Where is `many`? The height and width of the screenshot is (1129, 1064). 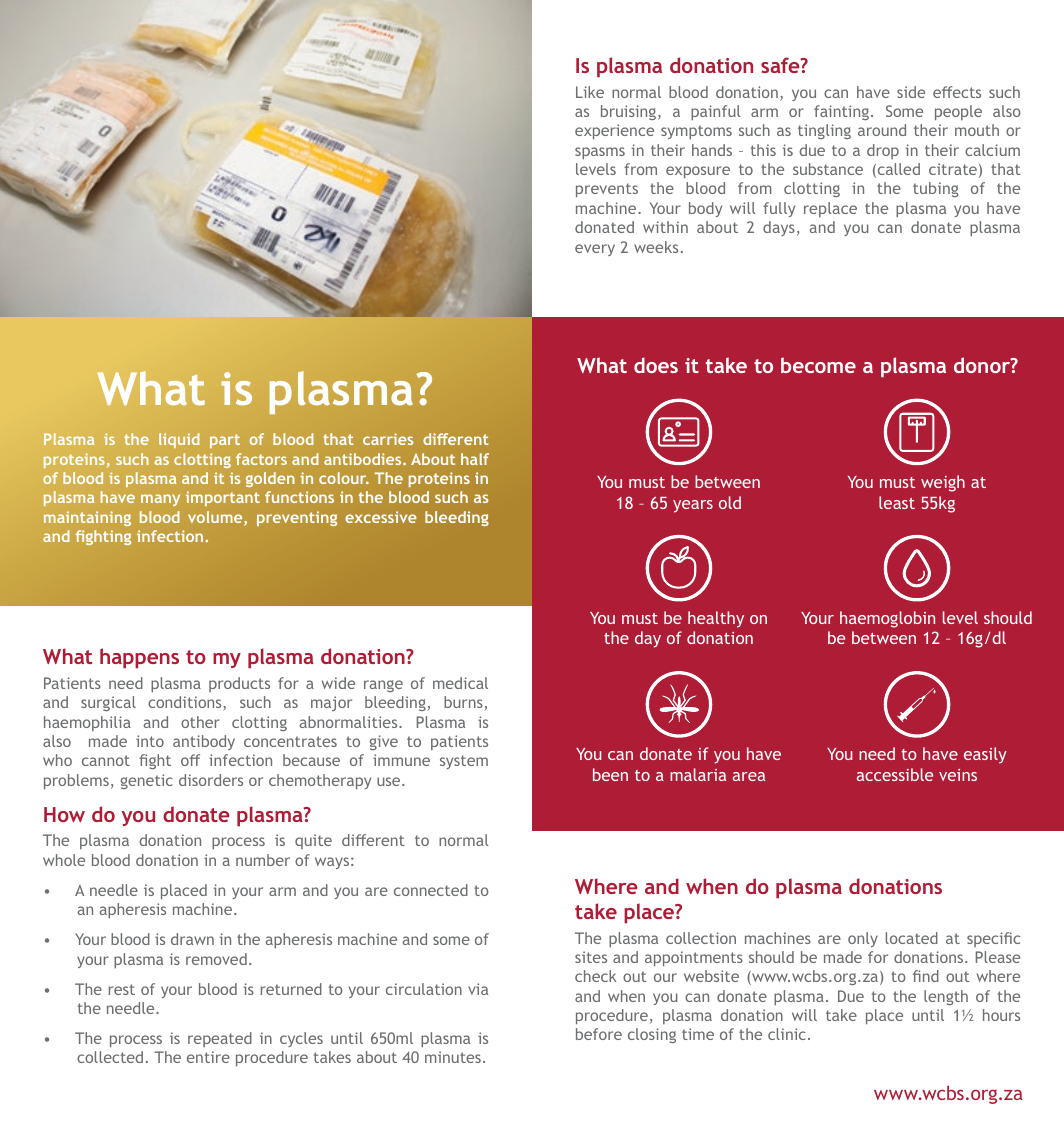 many is located at coordinates (160, 500).
